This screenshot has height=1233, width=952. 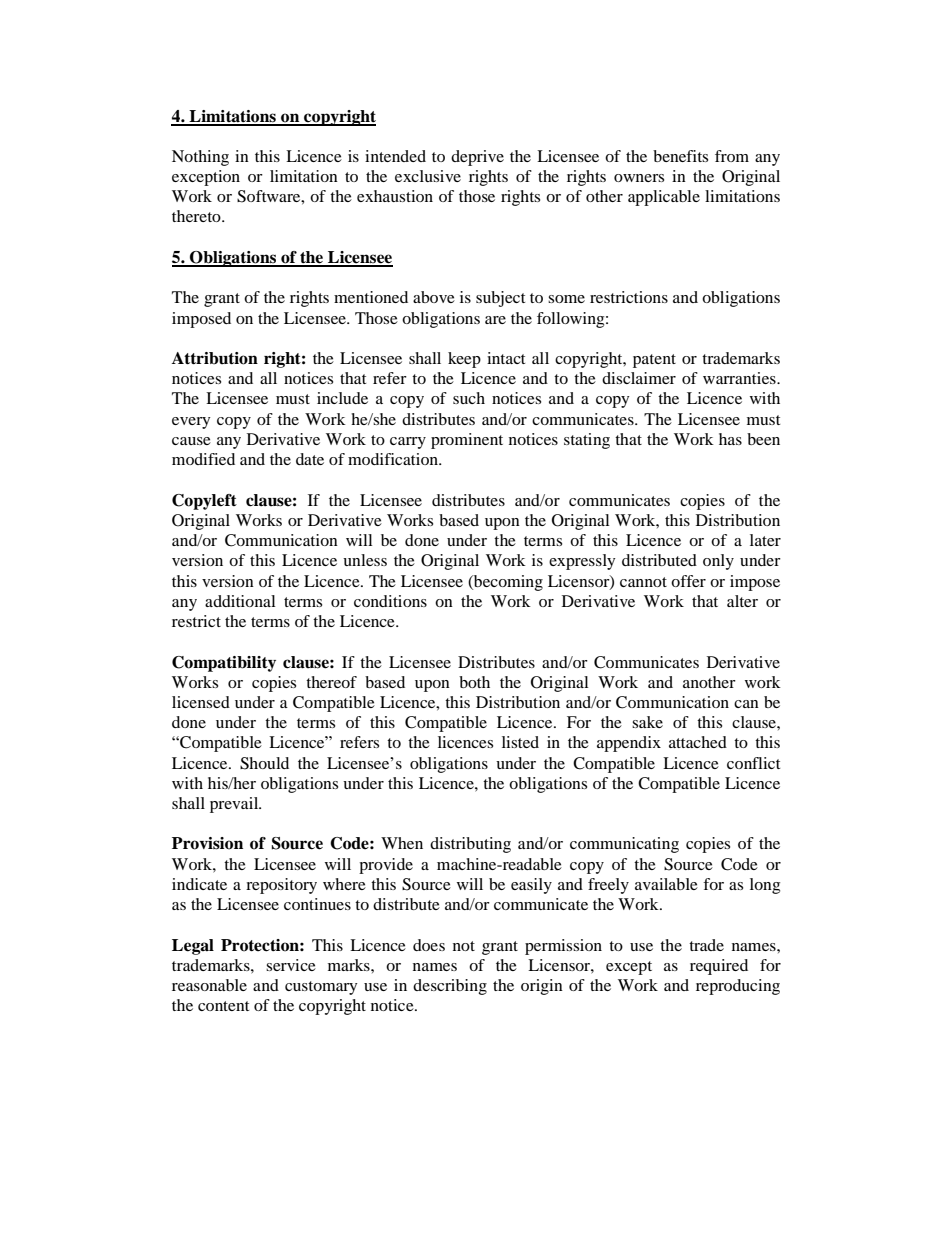 I want to click on service, so click(x=291, y=965).
